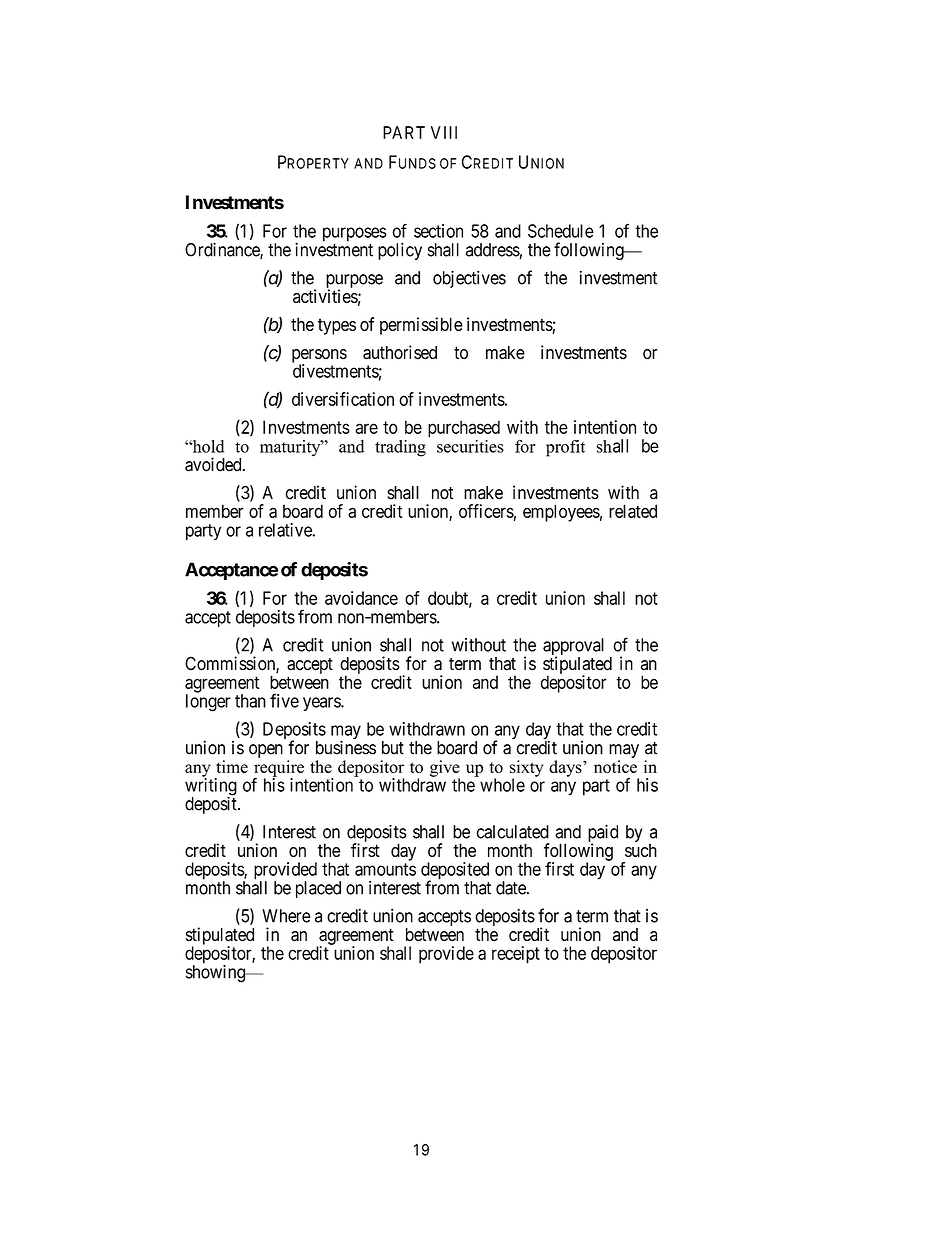  Describe the element at coordinates (385, 869) in the image. I see `amounts` at that location.
